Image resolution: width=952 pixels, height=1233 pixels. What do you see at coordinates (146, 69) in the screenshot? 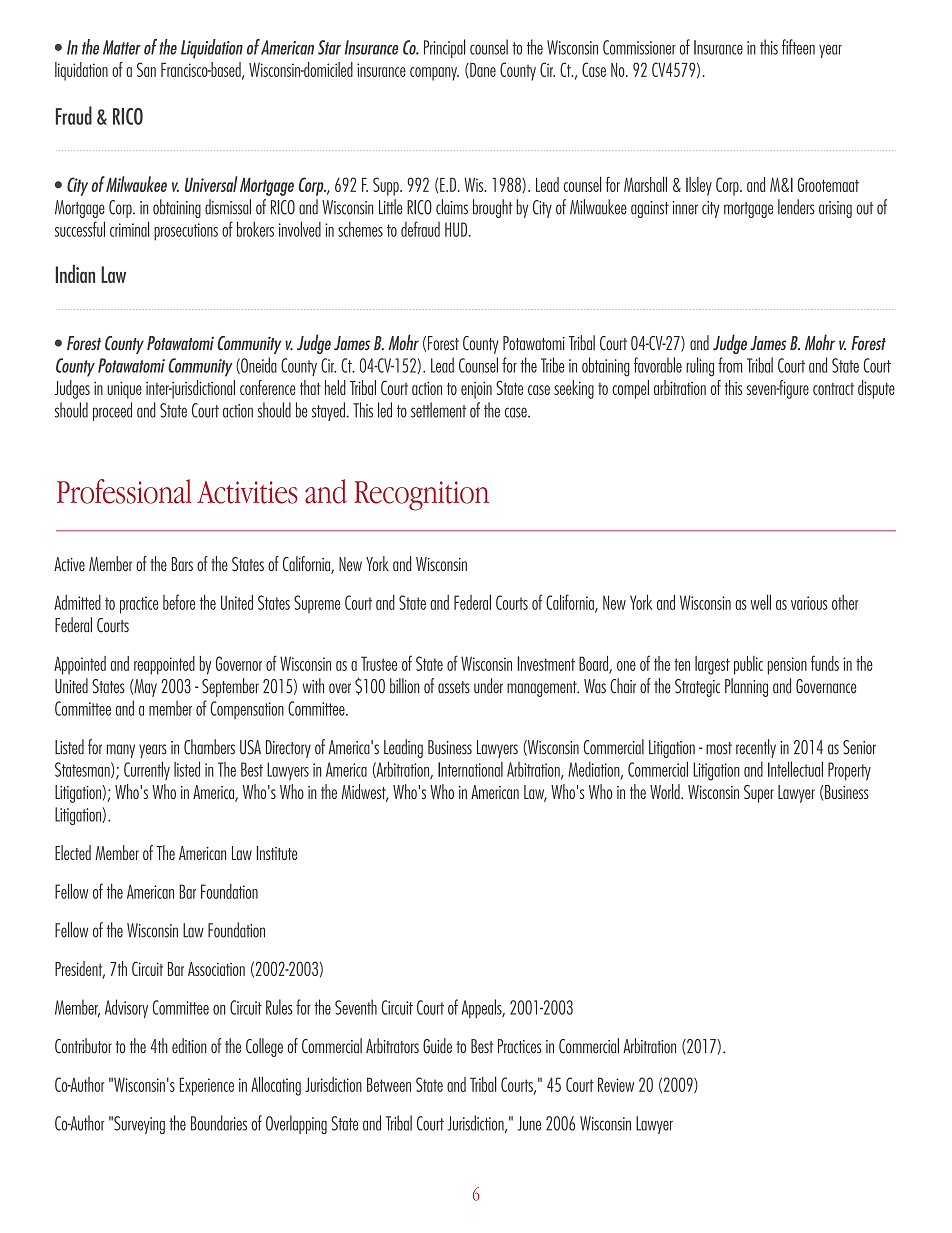
I see `San` at bounding box center [146, 69].
